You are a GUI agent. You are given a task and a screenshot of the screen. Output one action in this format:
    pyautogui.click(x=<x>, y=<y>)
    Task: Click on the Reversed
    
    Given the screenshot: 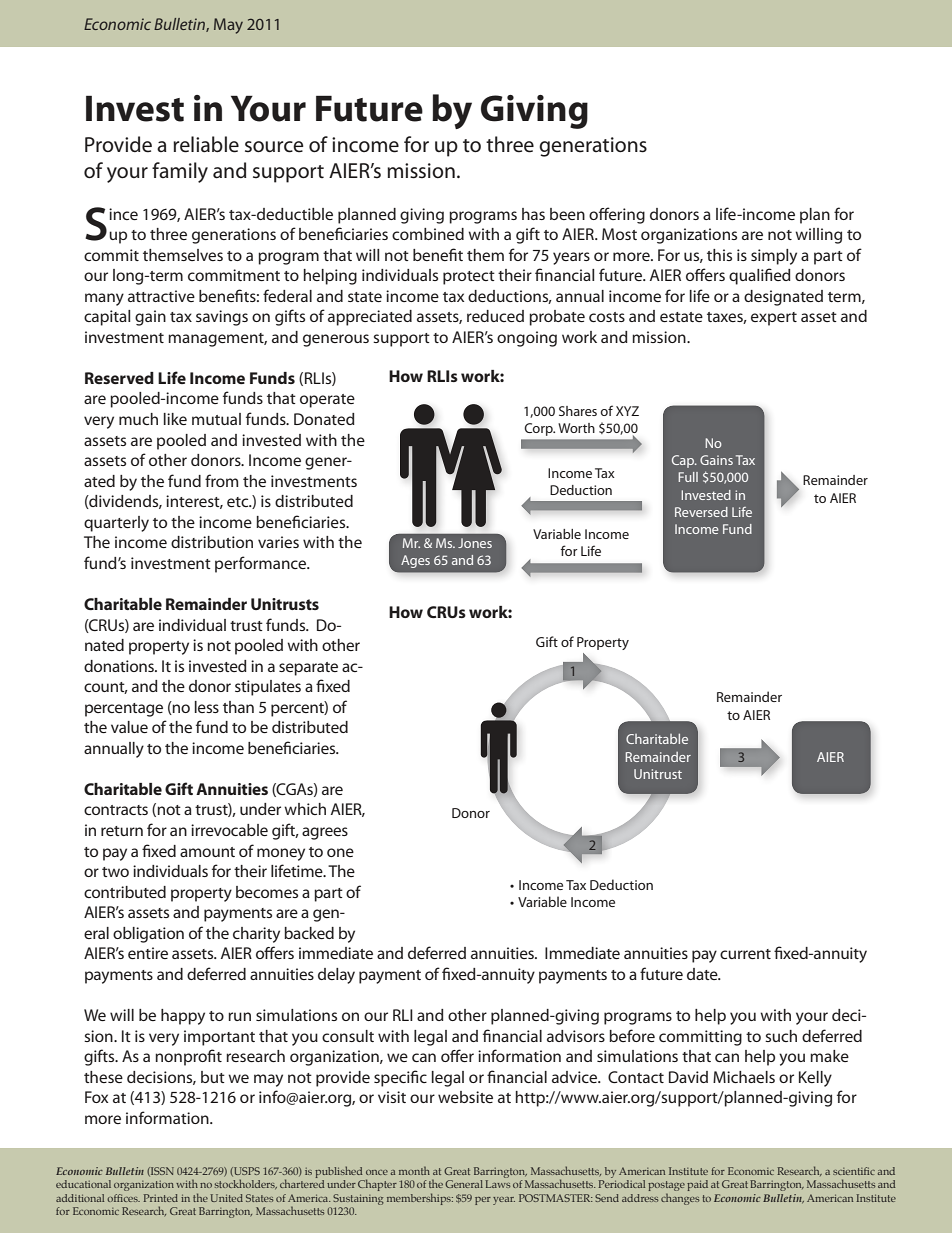 What is the action you would take?
    pyautogui.click(x=701, y=512)
